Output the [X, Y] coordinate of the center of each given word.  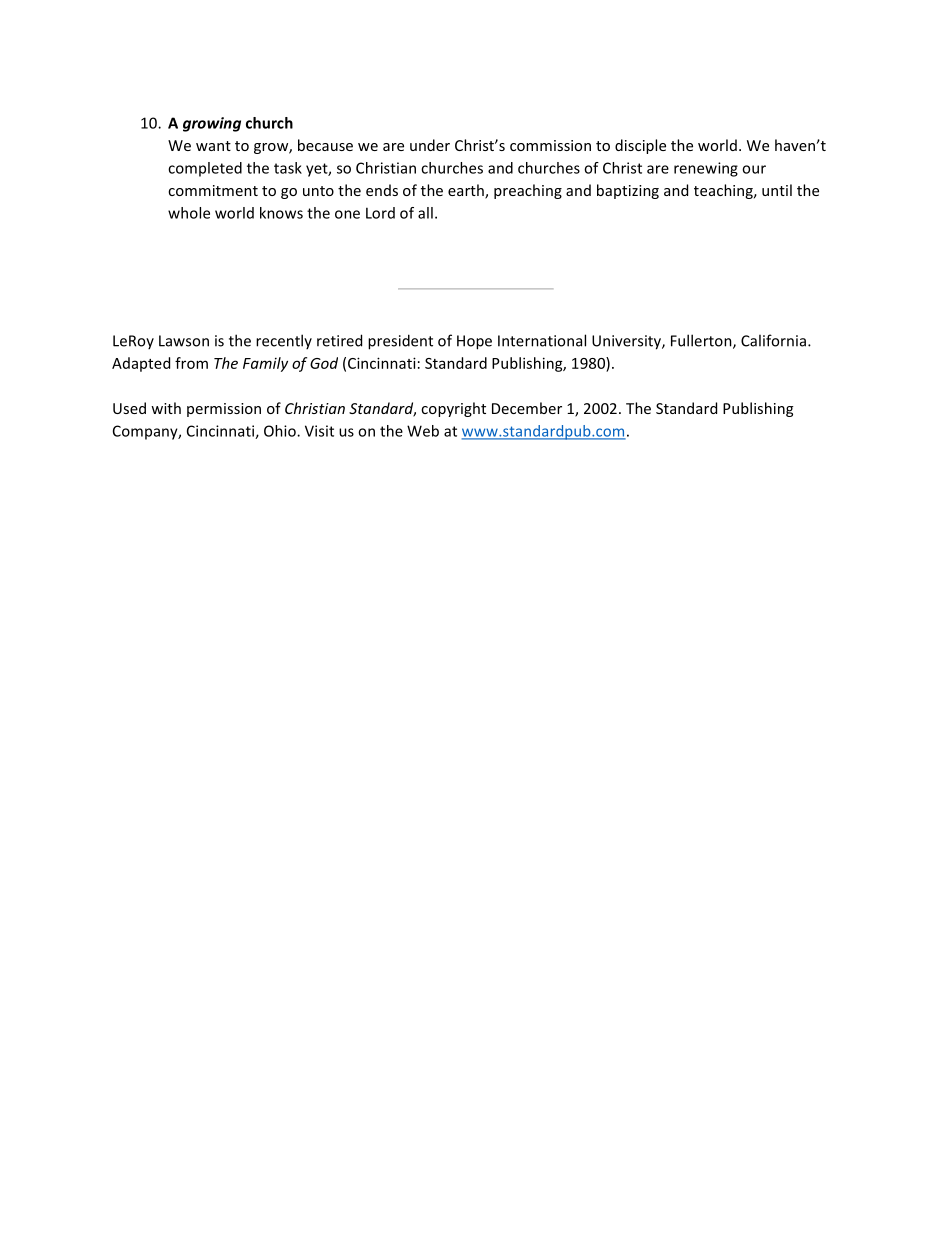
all [425, 213]
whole [189, 213]
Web [423, 431]
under [430, 145]
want [213, 146]
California [773, 340]
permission [224, 410]
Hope [474, 342]
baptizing [628, 191]
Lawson [184, 341]
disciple [640, 146]
